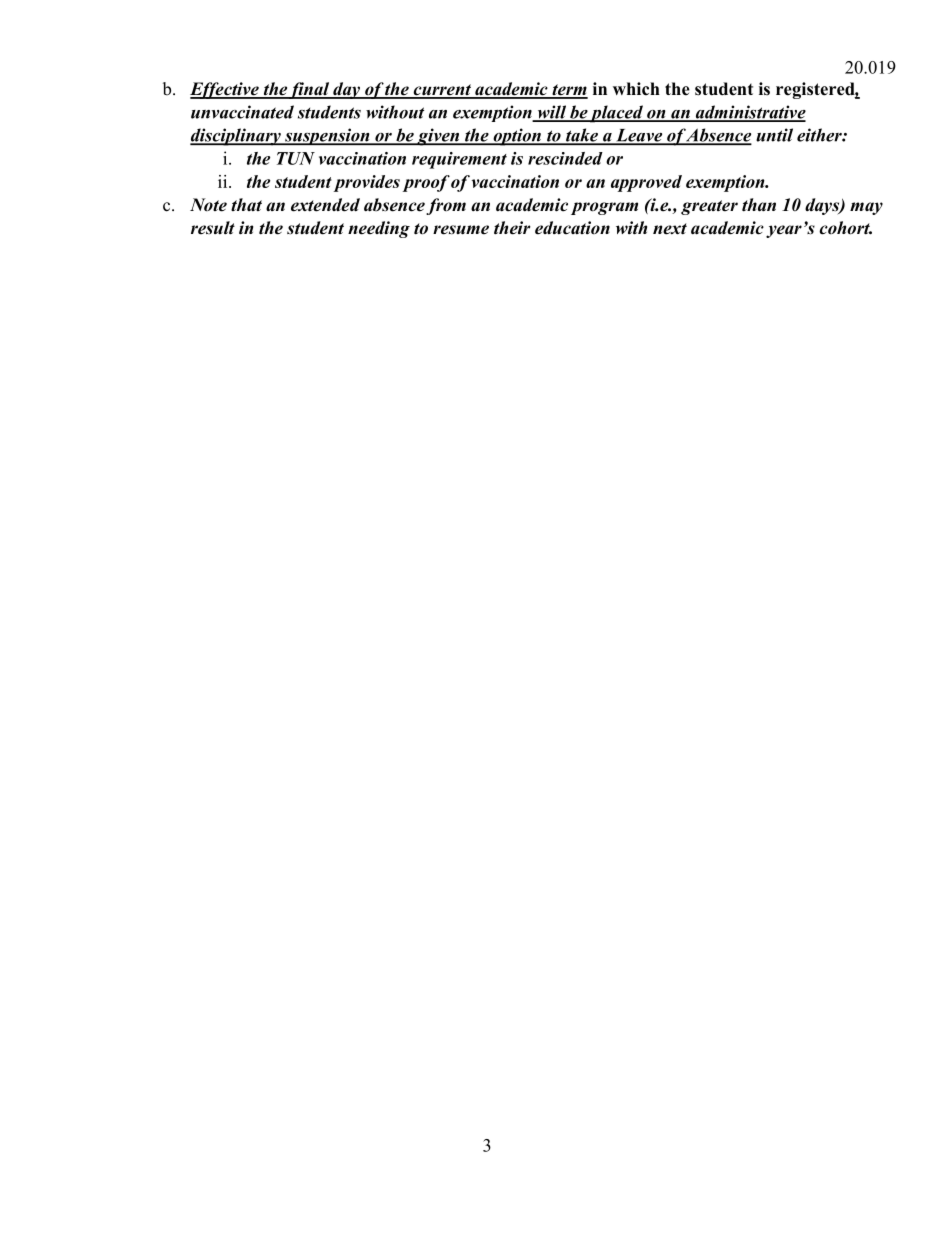 The width and height of the screenshot is (952, 1233). What do you see at coordinates (213, 228) in the screenshot?
I see `result` at bounding box center [213, 228].
